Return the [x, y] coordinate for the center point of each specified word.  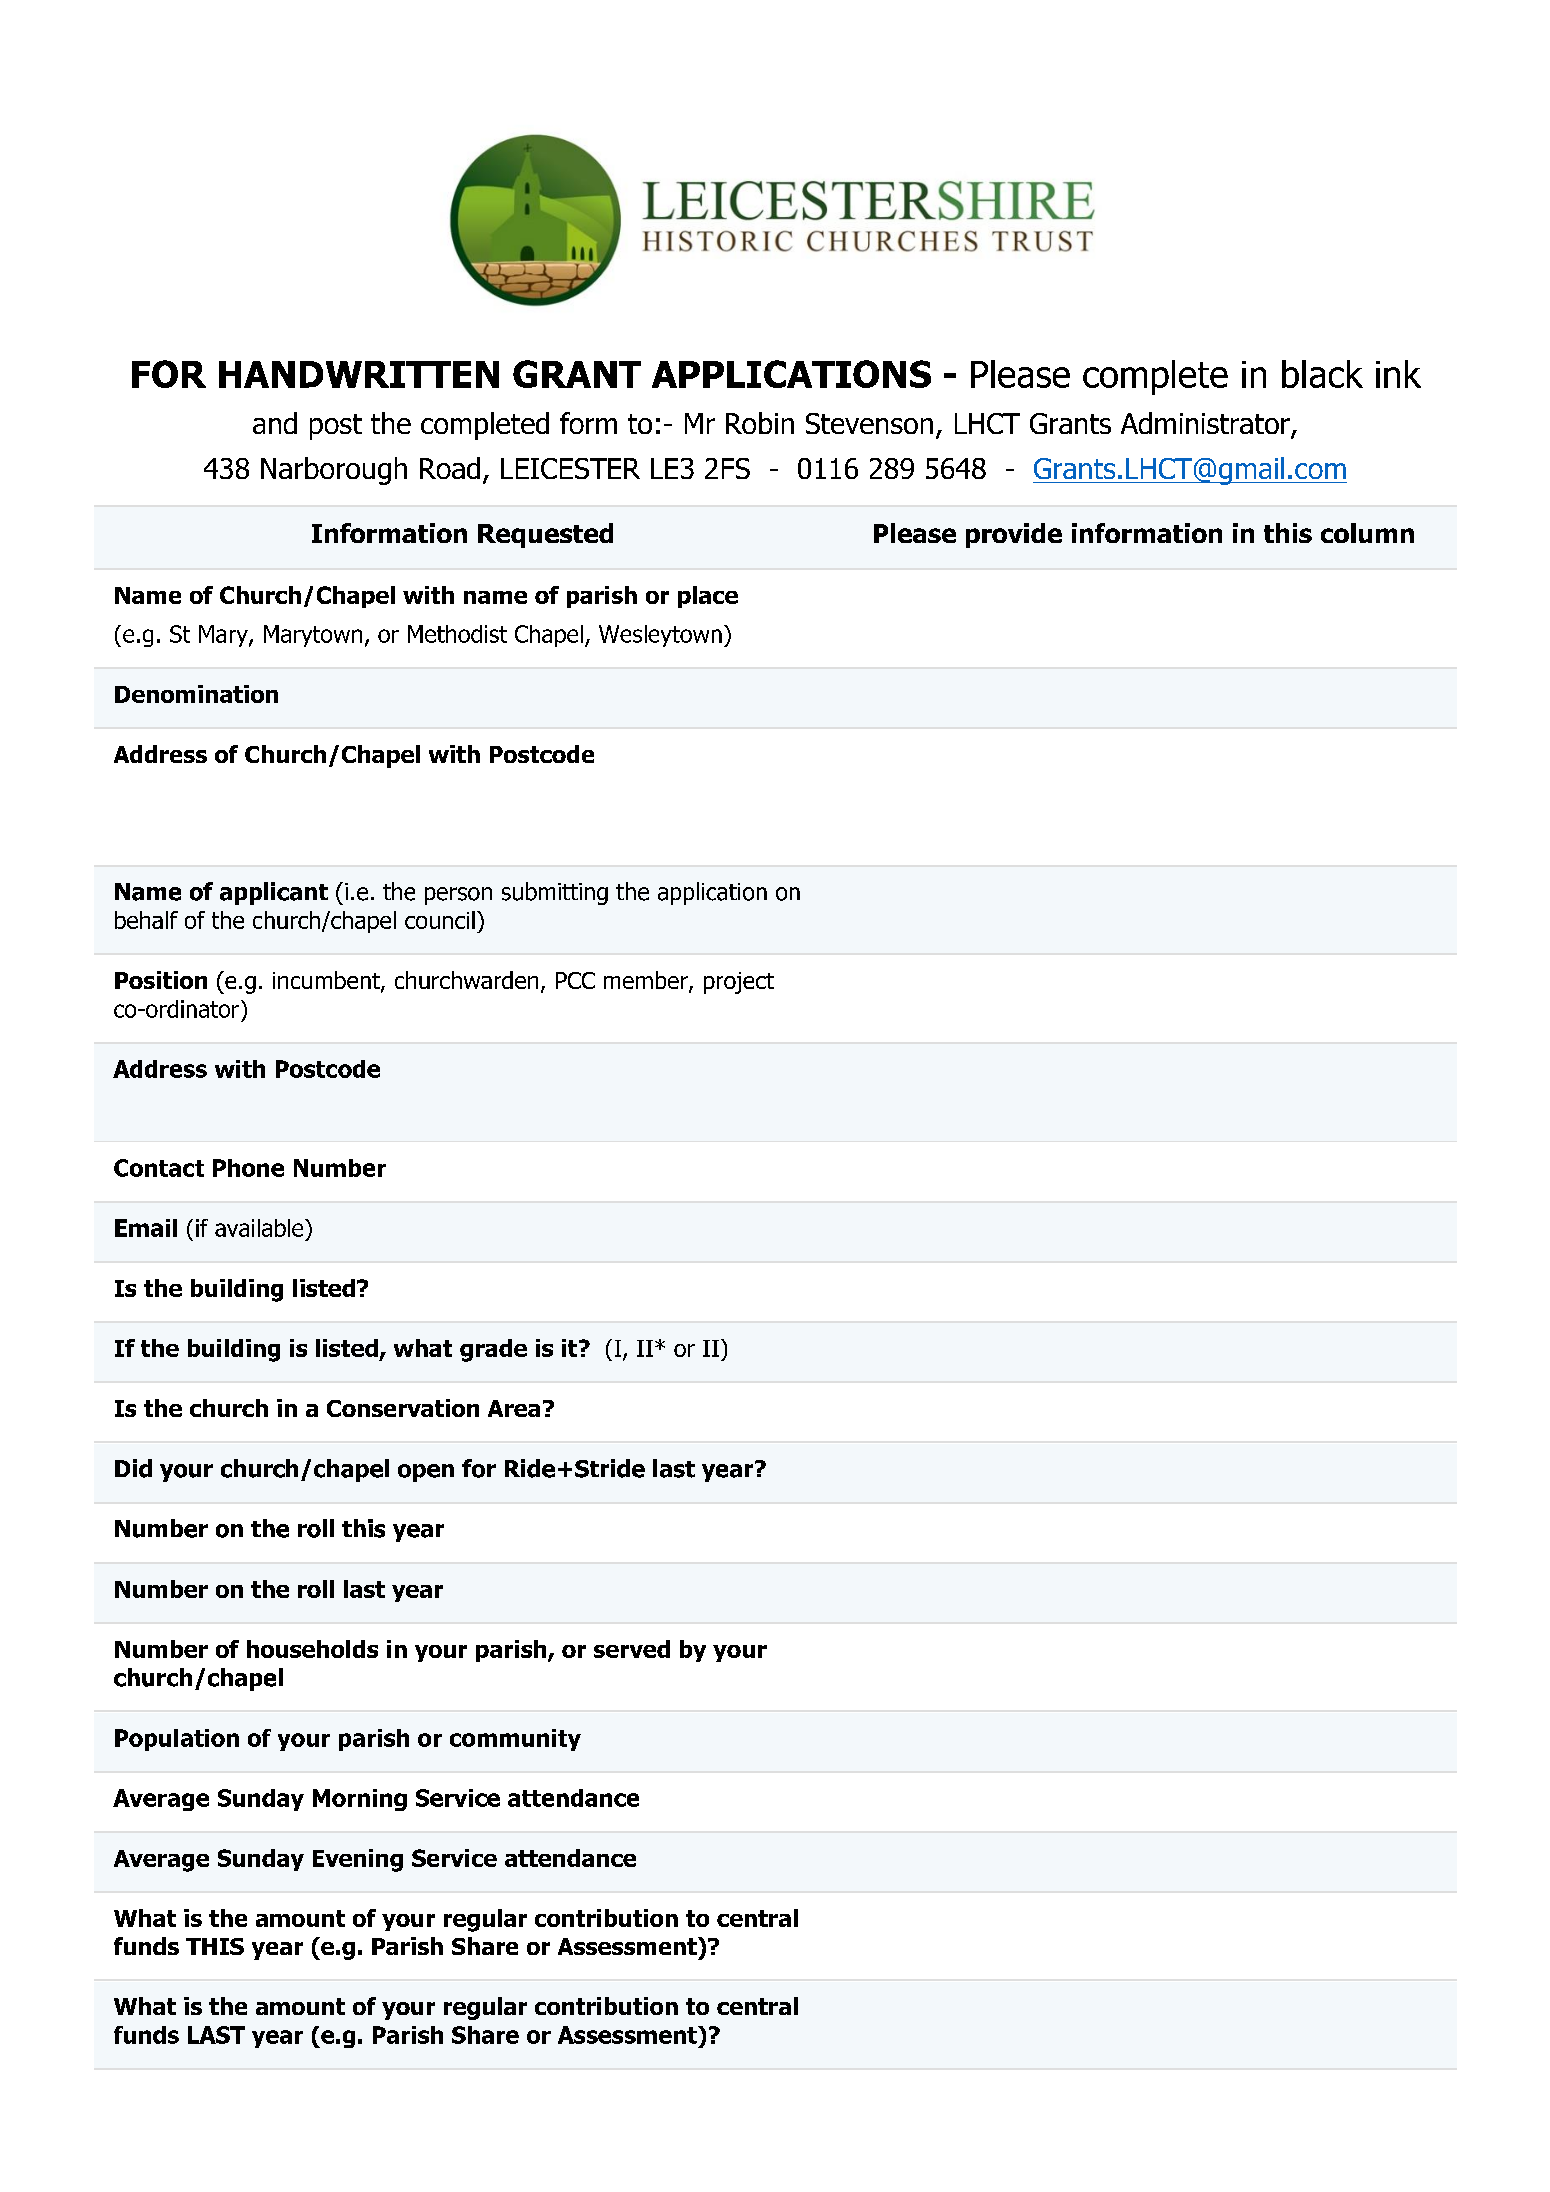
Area [514, 1408]
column [1367, 533]
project [739, 983]
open [426, 1473]
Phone [248, 1168]
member [647, 981]
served [632, 1649]
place [708, 597]
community [515, 1740]
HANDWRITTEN [359, 374]
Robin [760, 423]
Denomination [196, 694]
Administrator [1206, 424]
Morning [360, 1800]
